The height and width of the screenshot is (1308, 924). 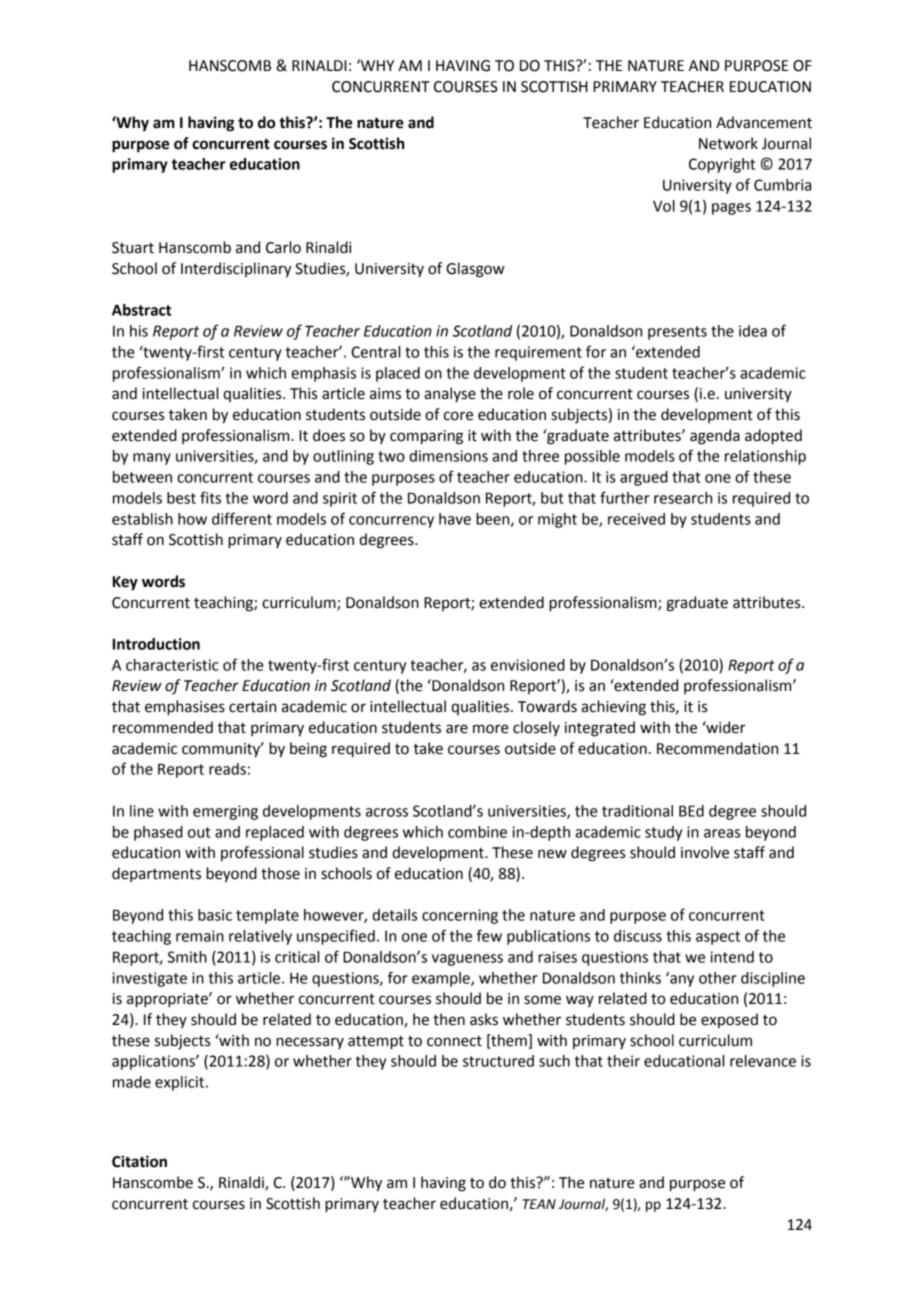 I want to click on structured, so click(x=498, y=1061).
